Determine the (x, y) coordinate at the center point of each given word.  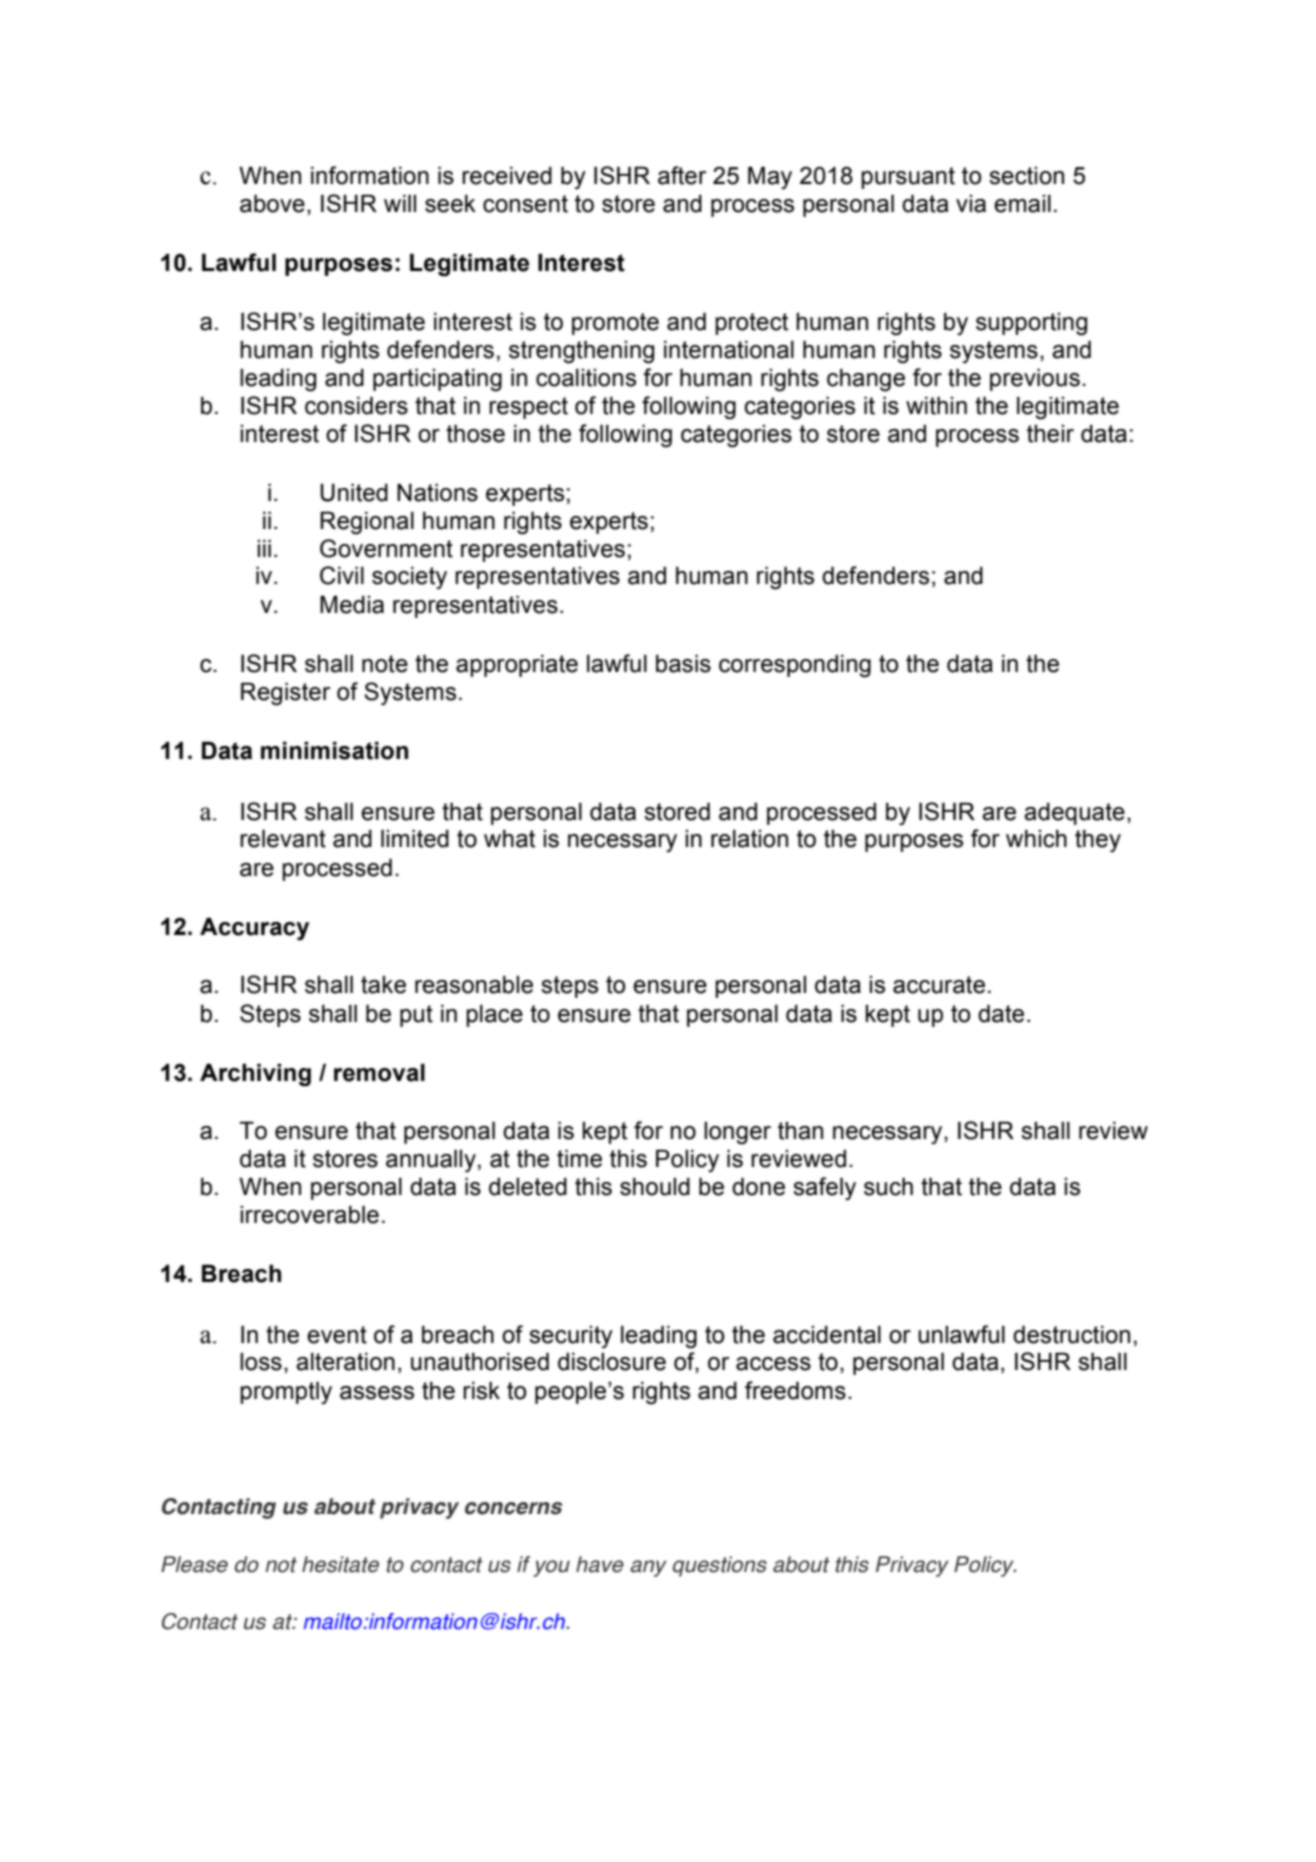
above (272, 203)
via (971, 204)
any (648, 1568)
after (682, 175)
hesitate (340, 1564)
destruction (1071, 1334)
